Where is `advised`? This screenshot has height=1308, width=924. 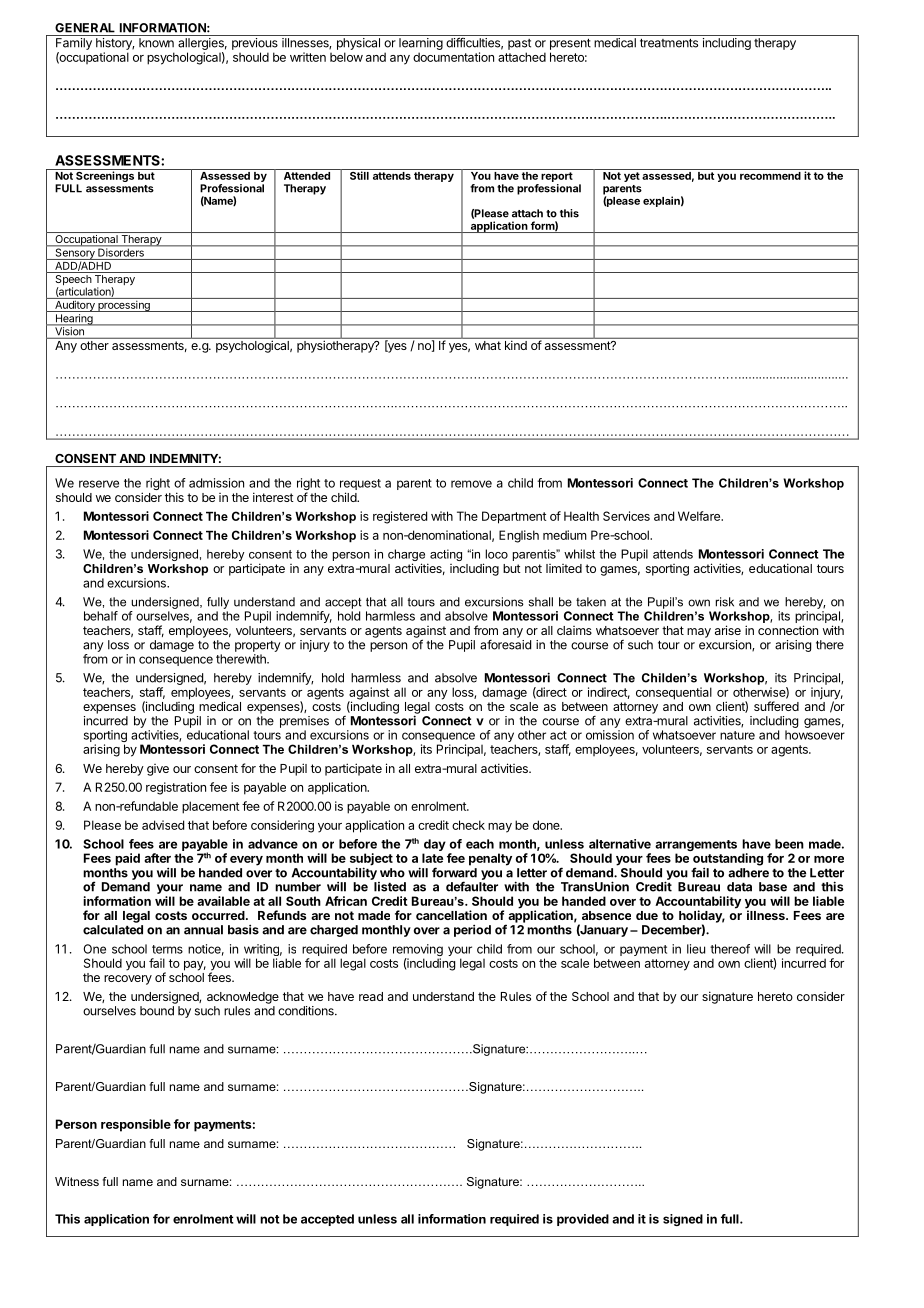 advised is located at coordinates (163, 825).
